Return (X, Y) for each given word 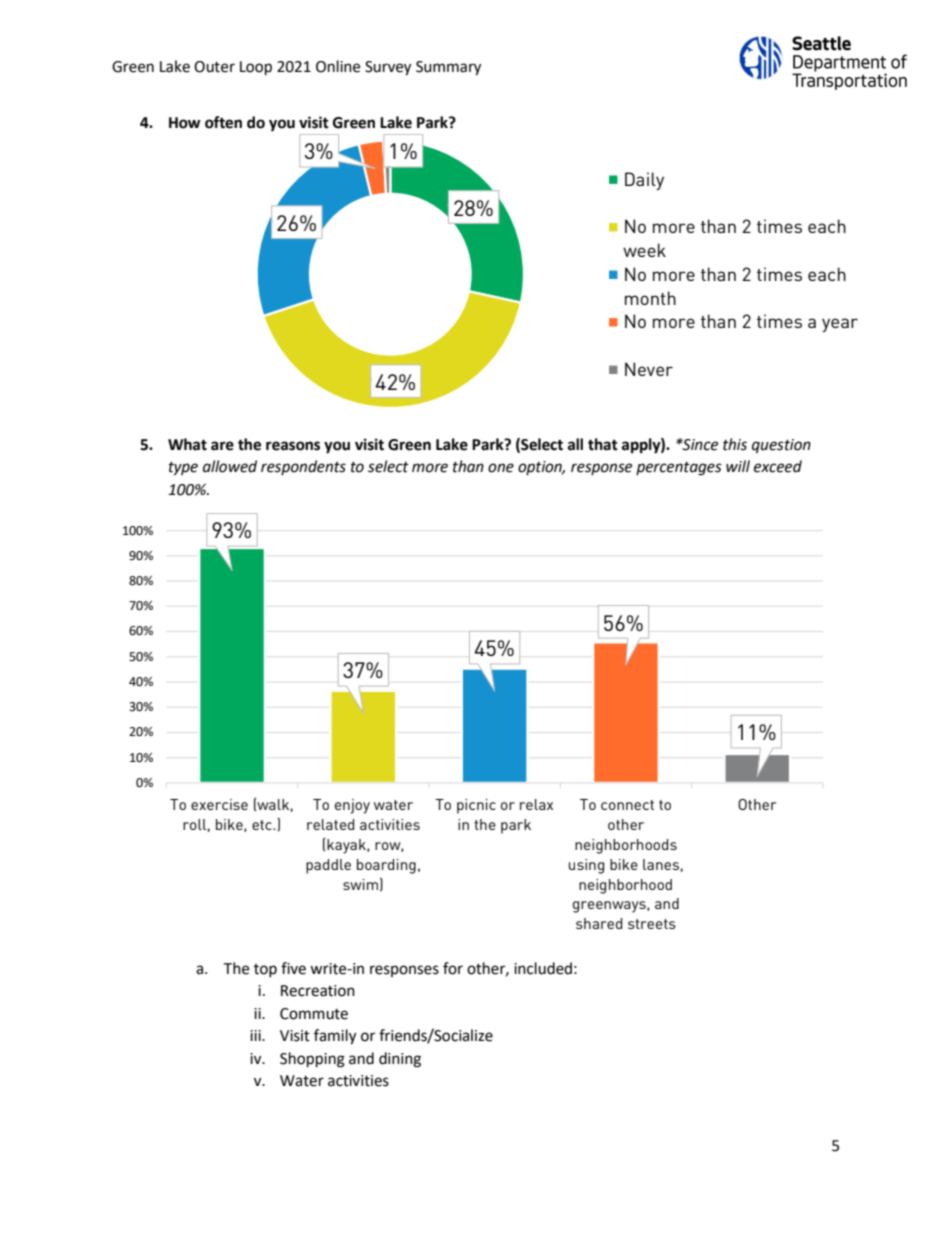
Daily (644, 181)
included (543, 968)
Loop (256, 68)
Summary (448, 68)
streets (652, 924)
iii (256, 1035)
